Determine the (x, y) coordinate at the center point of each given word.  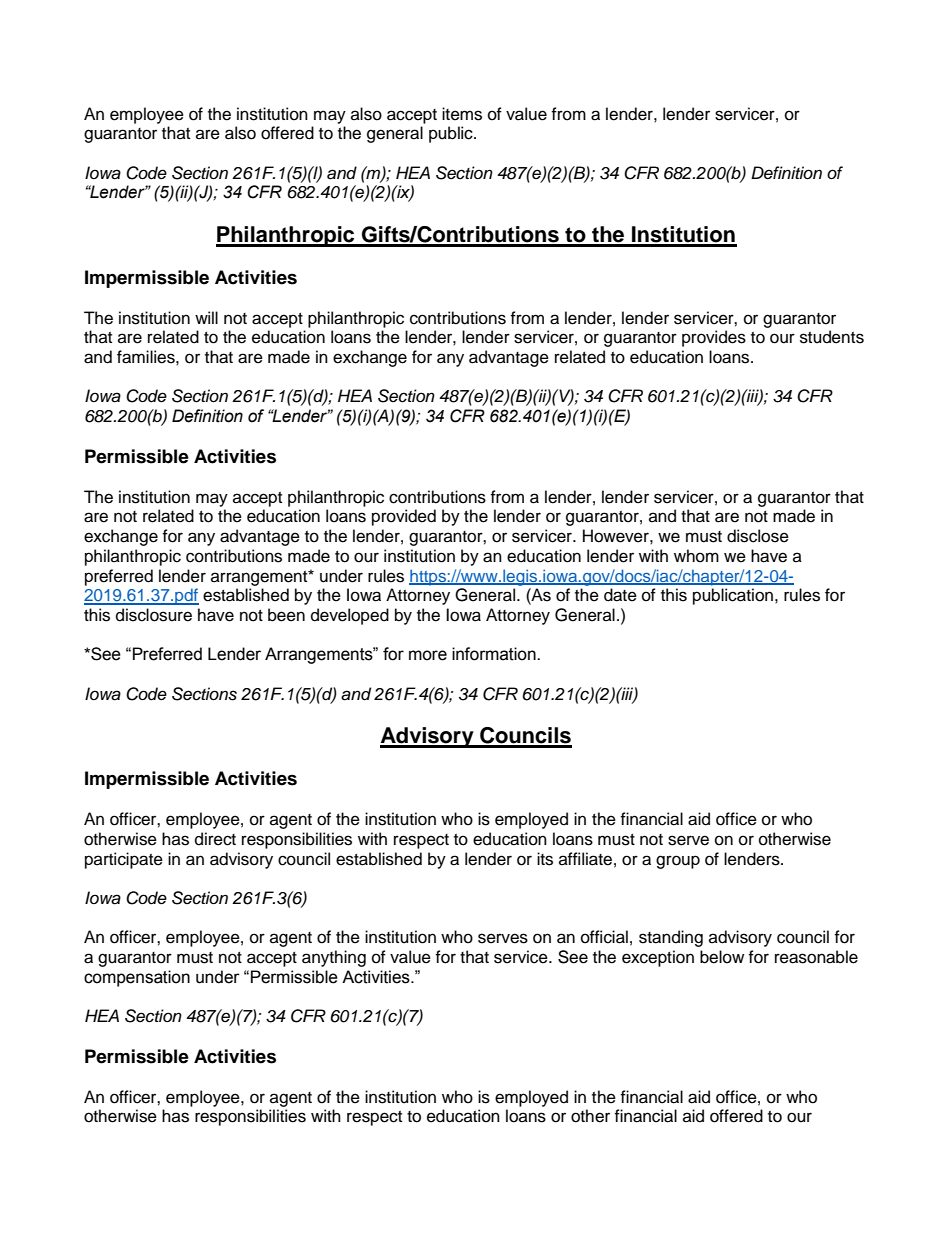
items (462, 114)
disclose (758, 536)
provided (404, 517)
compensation (137, 978)
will (206, 317)
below (722, 957)
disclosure (154, 615)
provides (714, 338)
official (604, 937)
